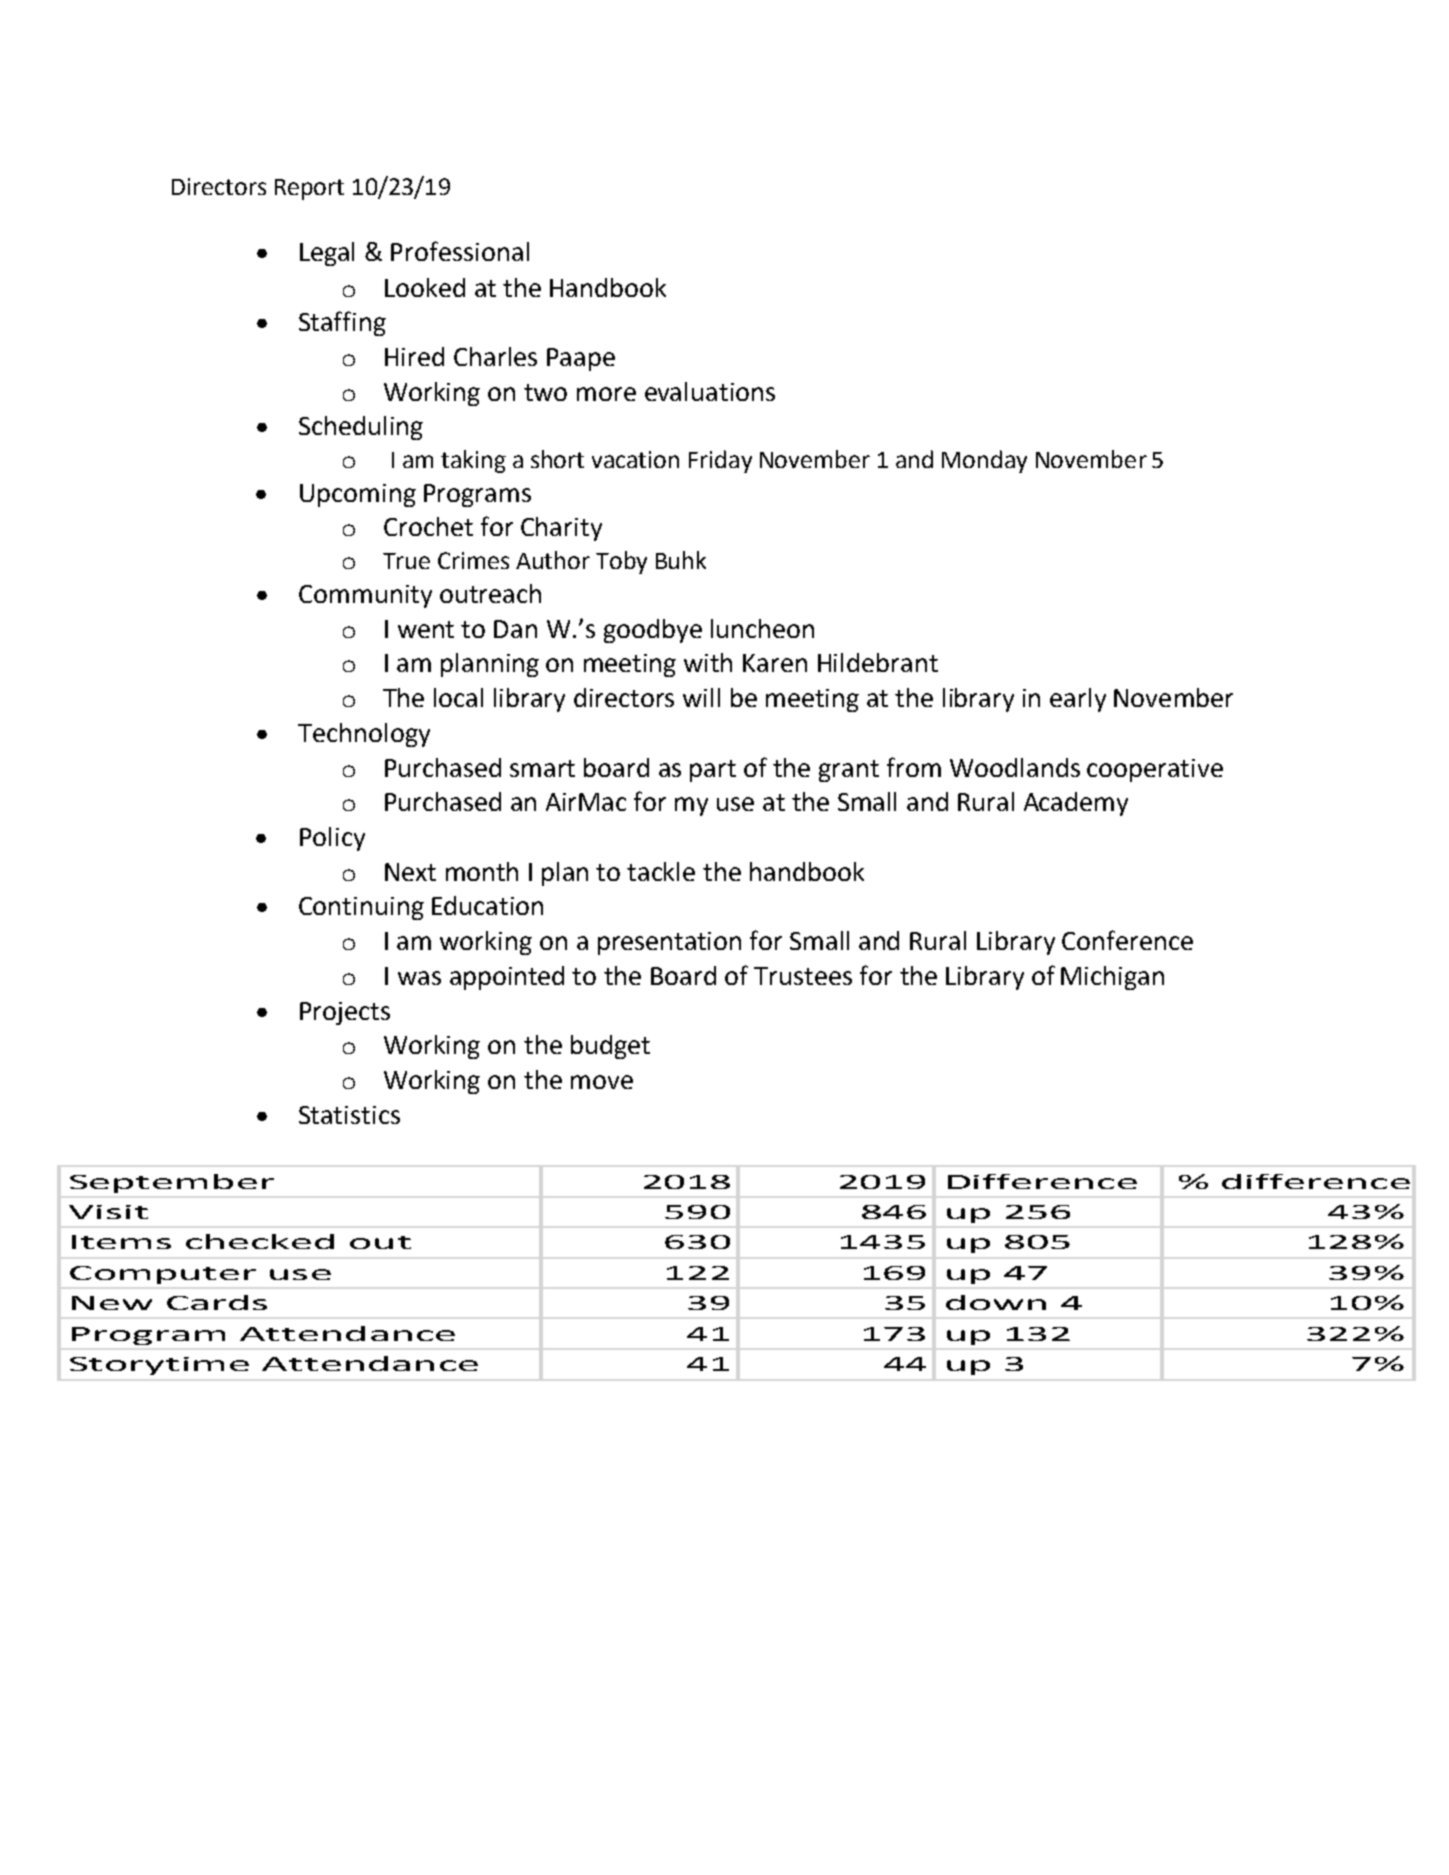 Image resolution: width=1449 pixels, height=1875 pixels. I want to click on Community, so click(365, 596).
